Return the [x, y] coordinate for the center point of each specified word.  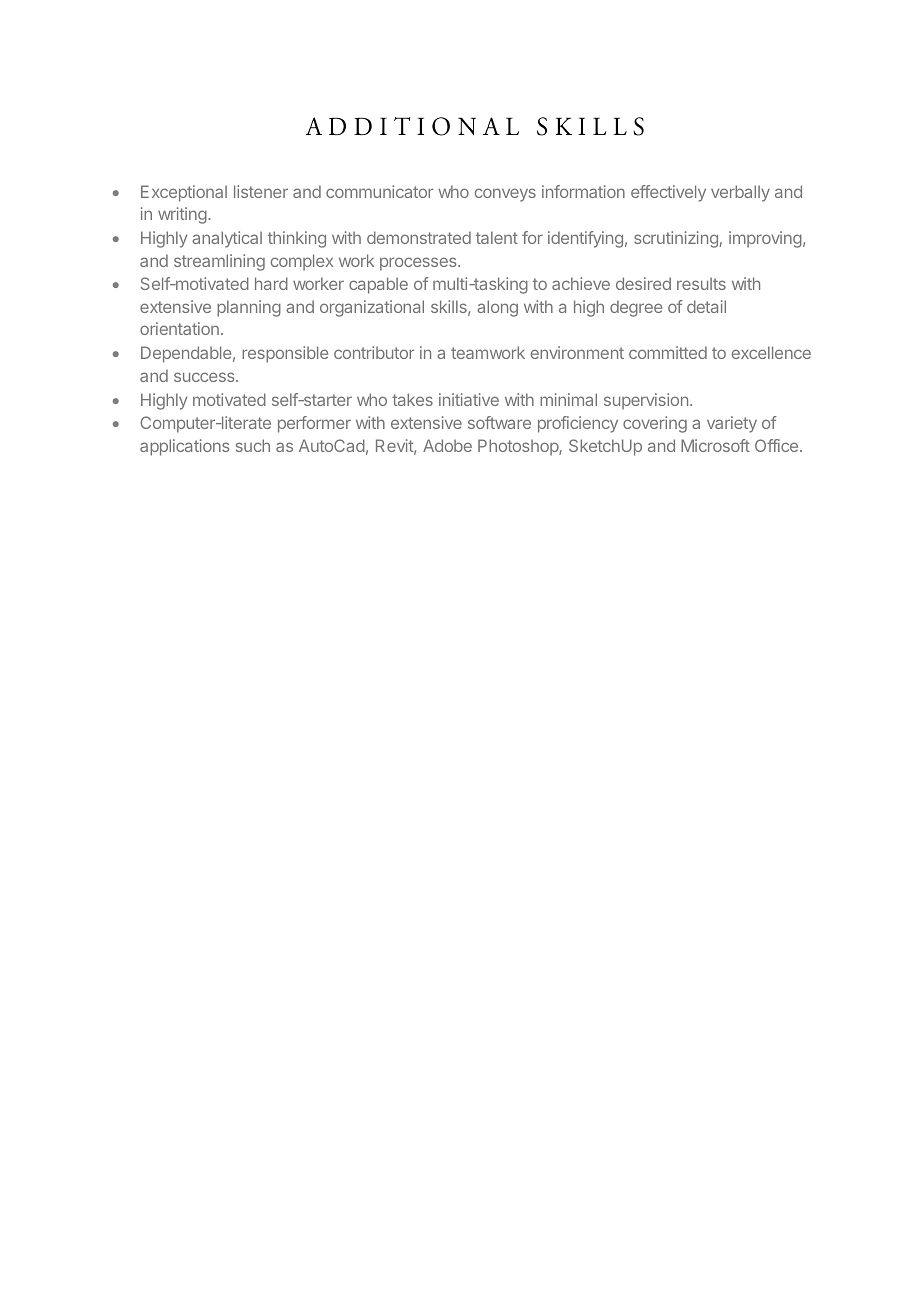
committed [668, 352]
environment [577, 352]
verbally [740, 193]
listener [261, 191]
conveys [505, 195]
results [701, 283]
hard [271, 283]
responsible [285, 354]
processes [419, 264]
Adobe [447, 445]
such [253, 445]
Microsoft [715, 445]
